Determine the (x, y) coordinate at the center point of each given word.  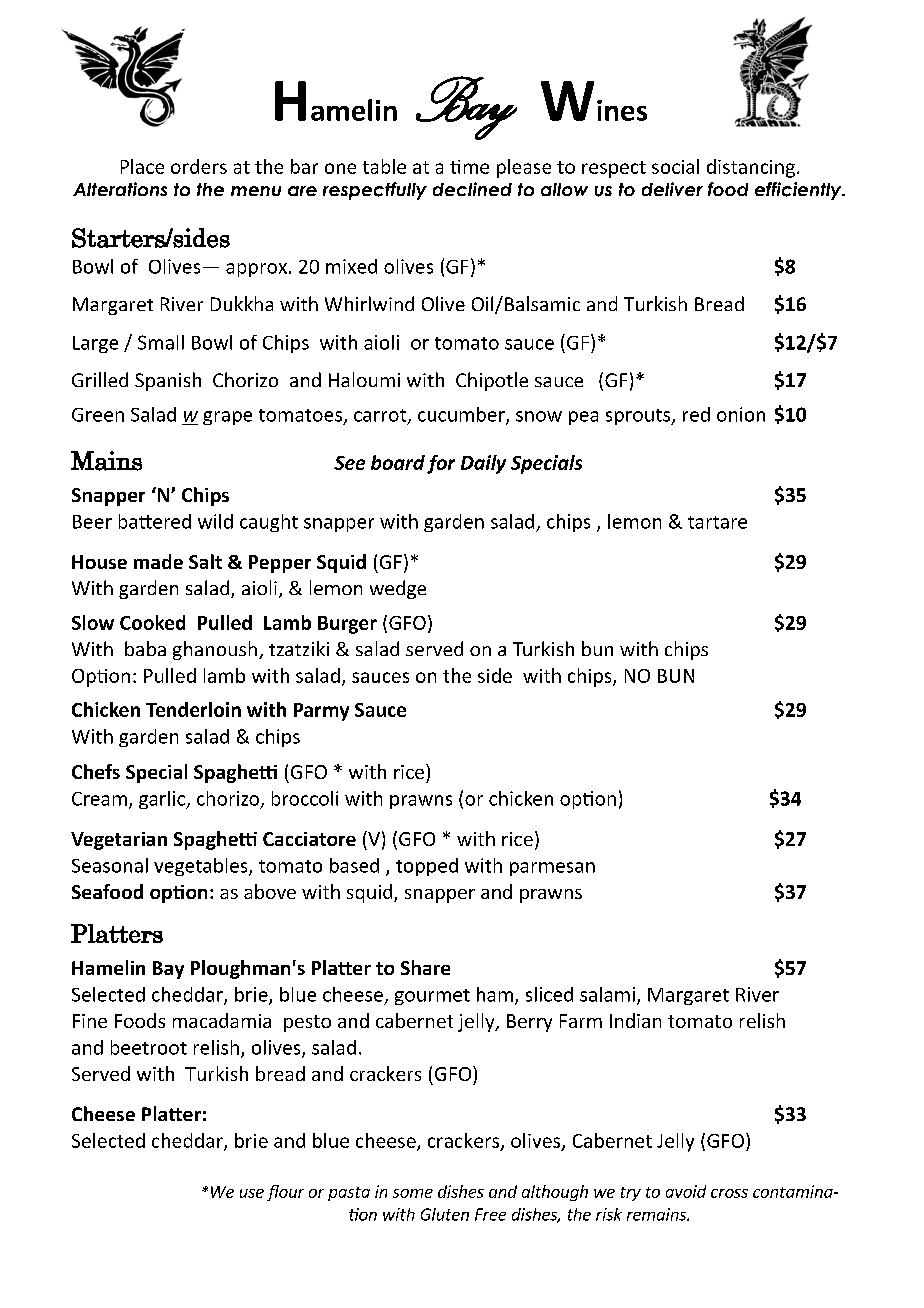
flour (285, 1193)
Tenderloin (193, 709)
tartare (717, 522)
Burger (347, 625)
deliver (672, 189)
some (413, 1193)
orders (199, 166)
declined (472, 189)
